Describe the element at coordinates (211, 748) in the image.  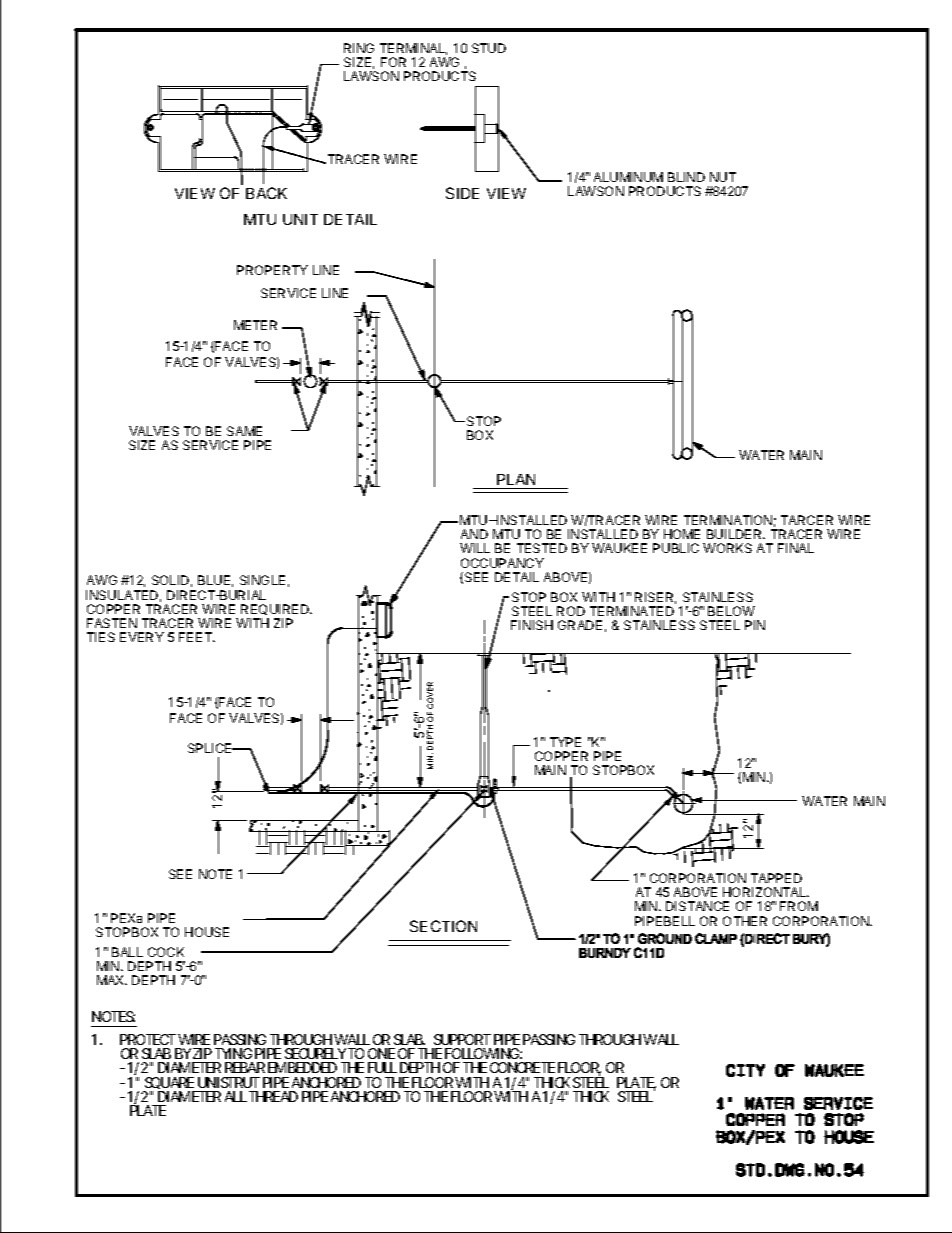
I see `SPLICE` at that location.
